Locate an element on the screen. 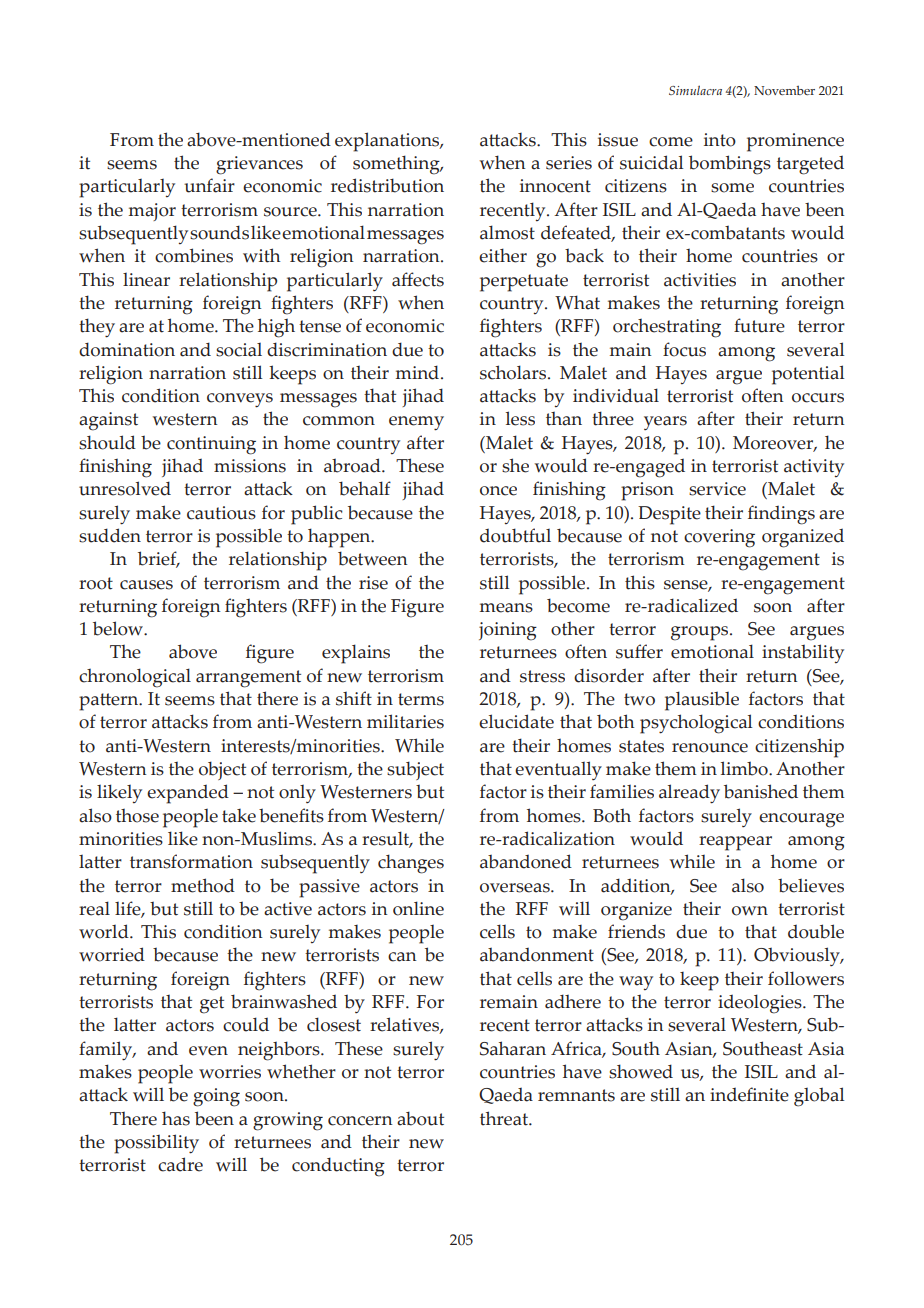 The image size is (924, 1308). has is located at coordinates (176, 1118).
